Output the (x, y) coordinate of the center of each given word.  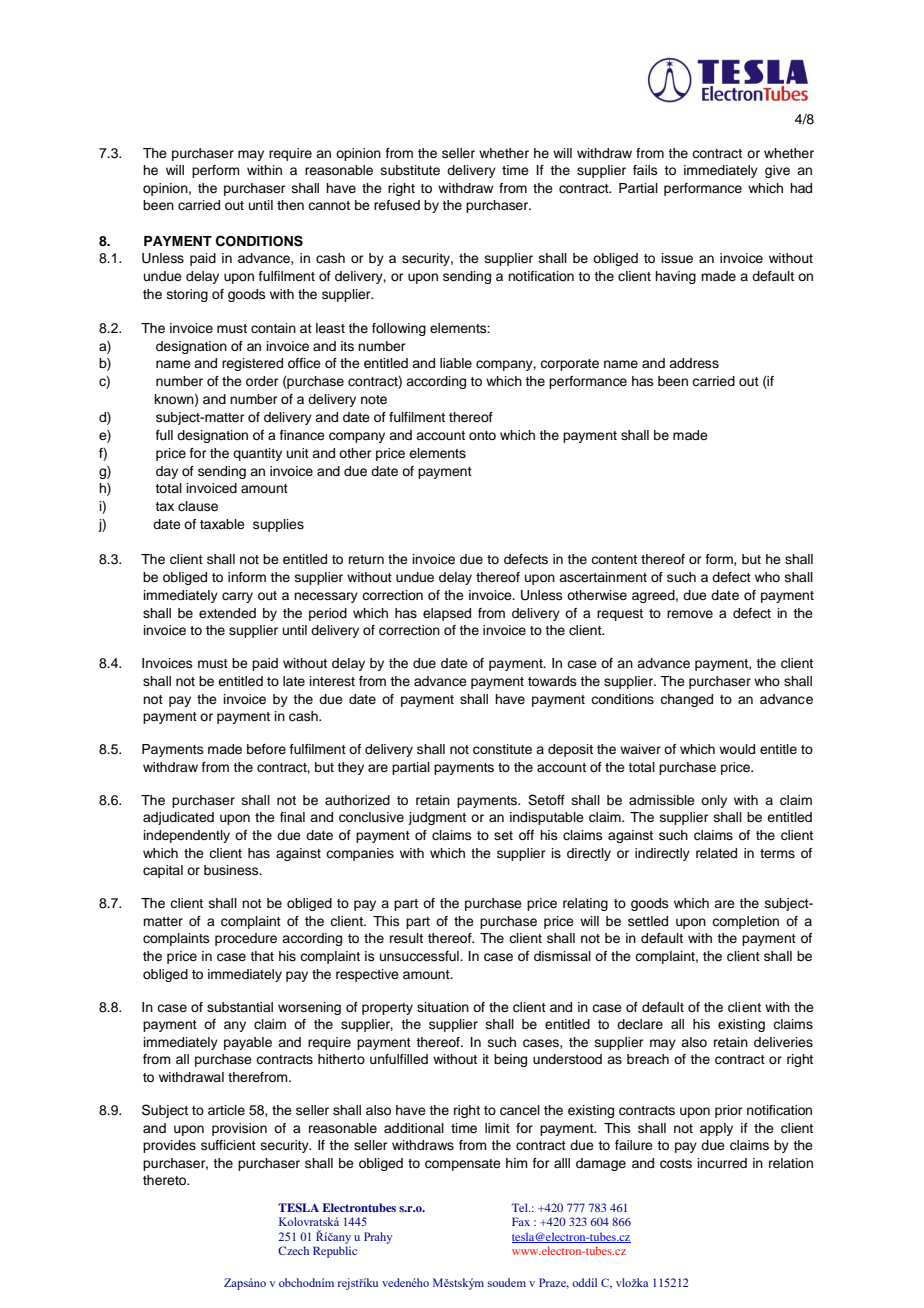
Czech (293, 1250)
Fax (521, 1221)
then (290, 205)
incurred (722, 1163)
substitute (410, 170)
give (777, 171)
